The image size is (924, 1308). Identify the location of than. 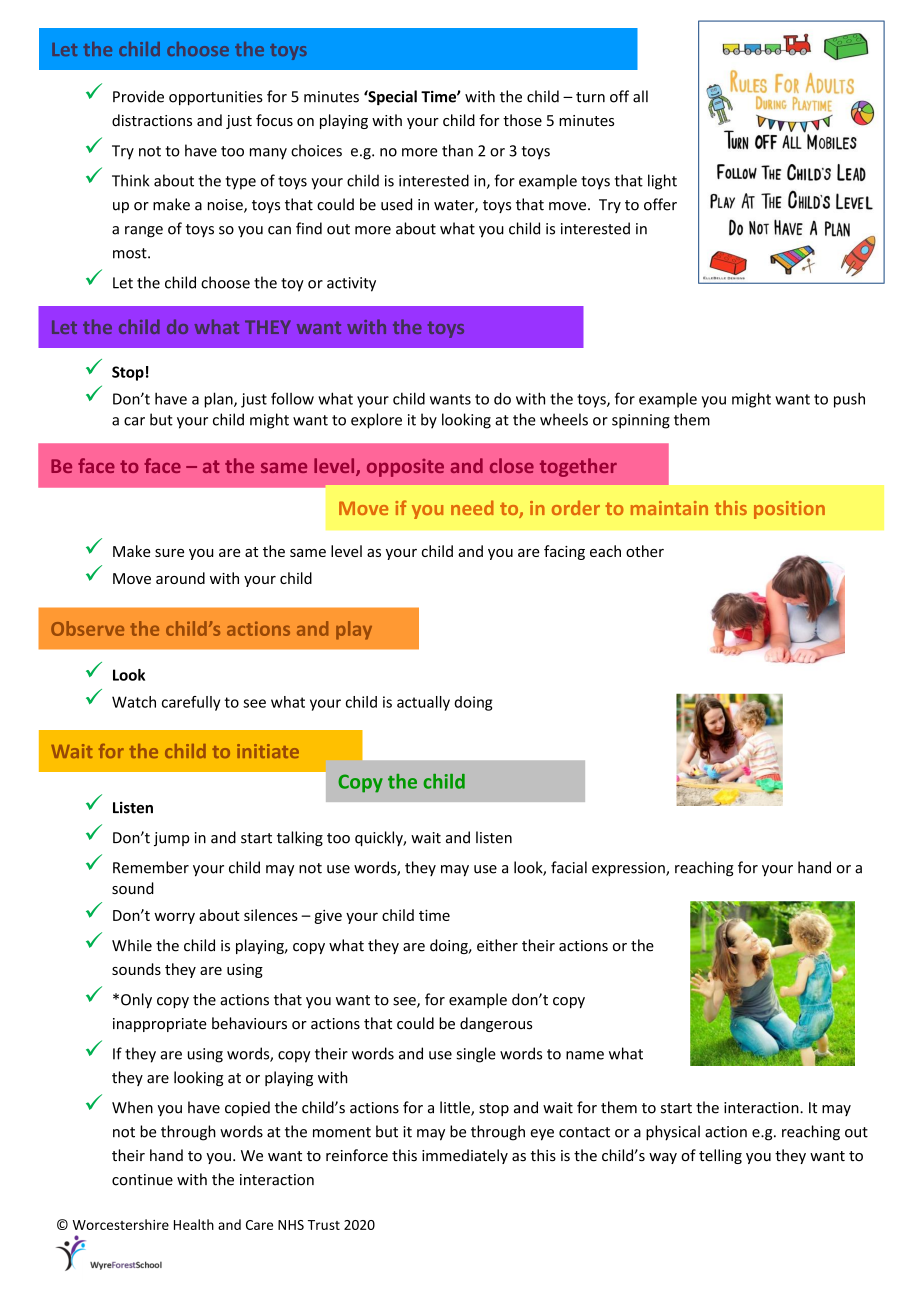
(457, 150).
